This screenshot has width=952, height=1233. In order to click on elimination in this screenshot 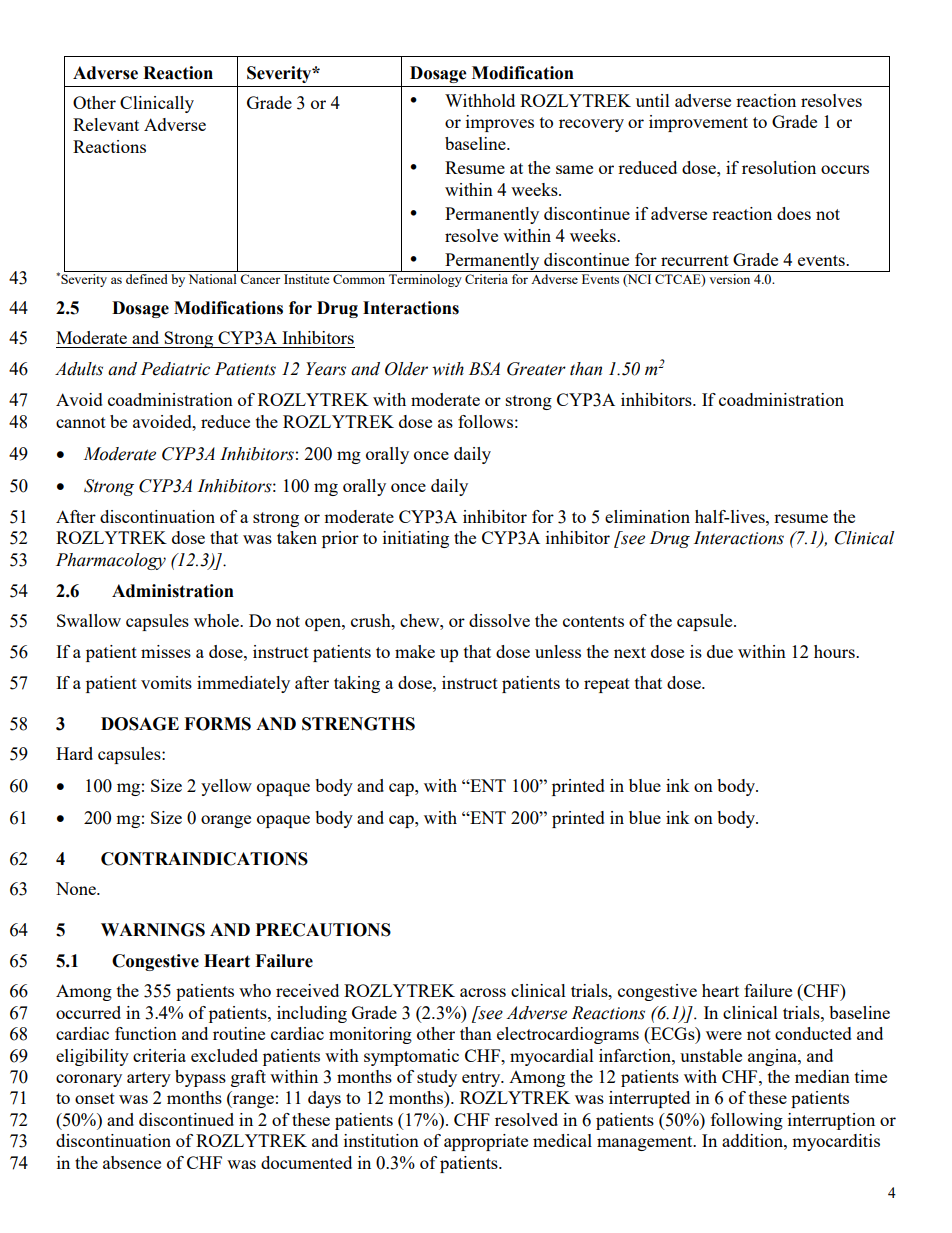, I will do `click(647, 516)`.
